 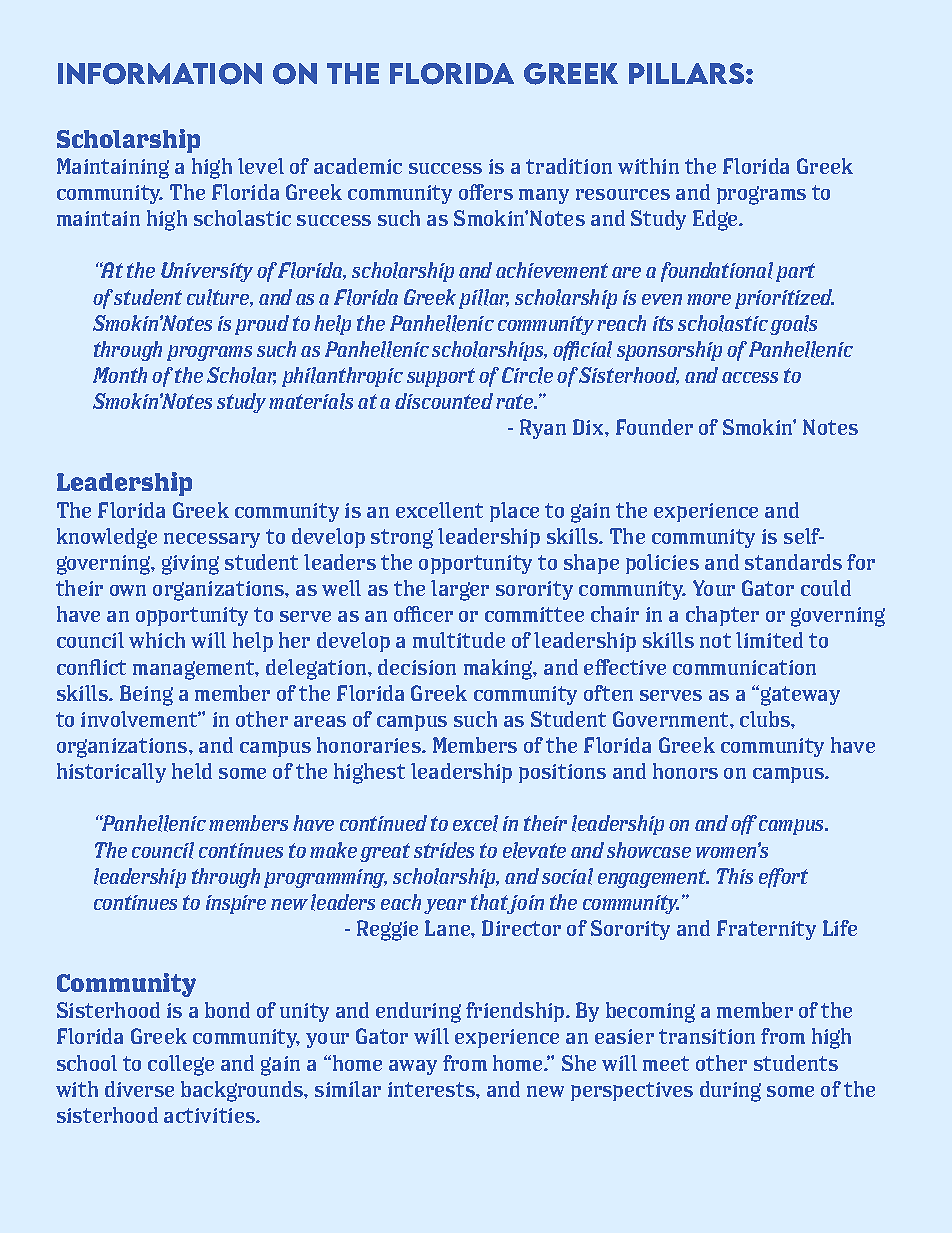 I want to click on access, so click(x=750, y=377).
